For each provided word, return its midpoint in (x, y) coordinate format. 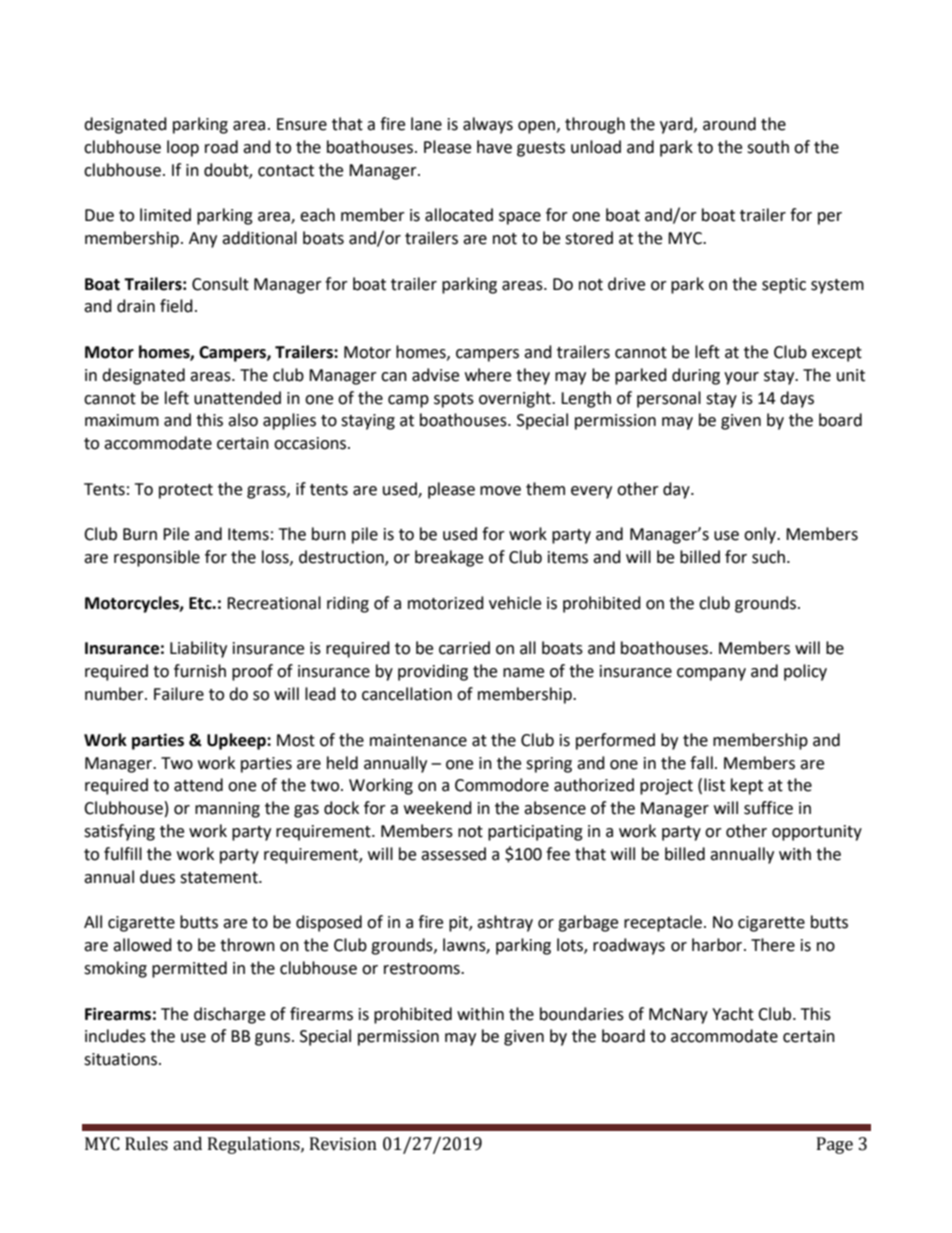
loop (183, 148)
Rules (146, 1144)
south (768, 147)
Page (835, 1145)
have (494, 147)
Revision (343, 1144)
